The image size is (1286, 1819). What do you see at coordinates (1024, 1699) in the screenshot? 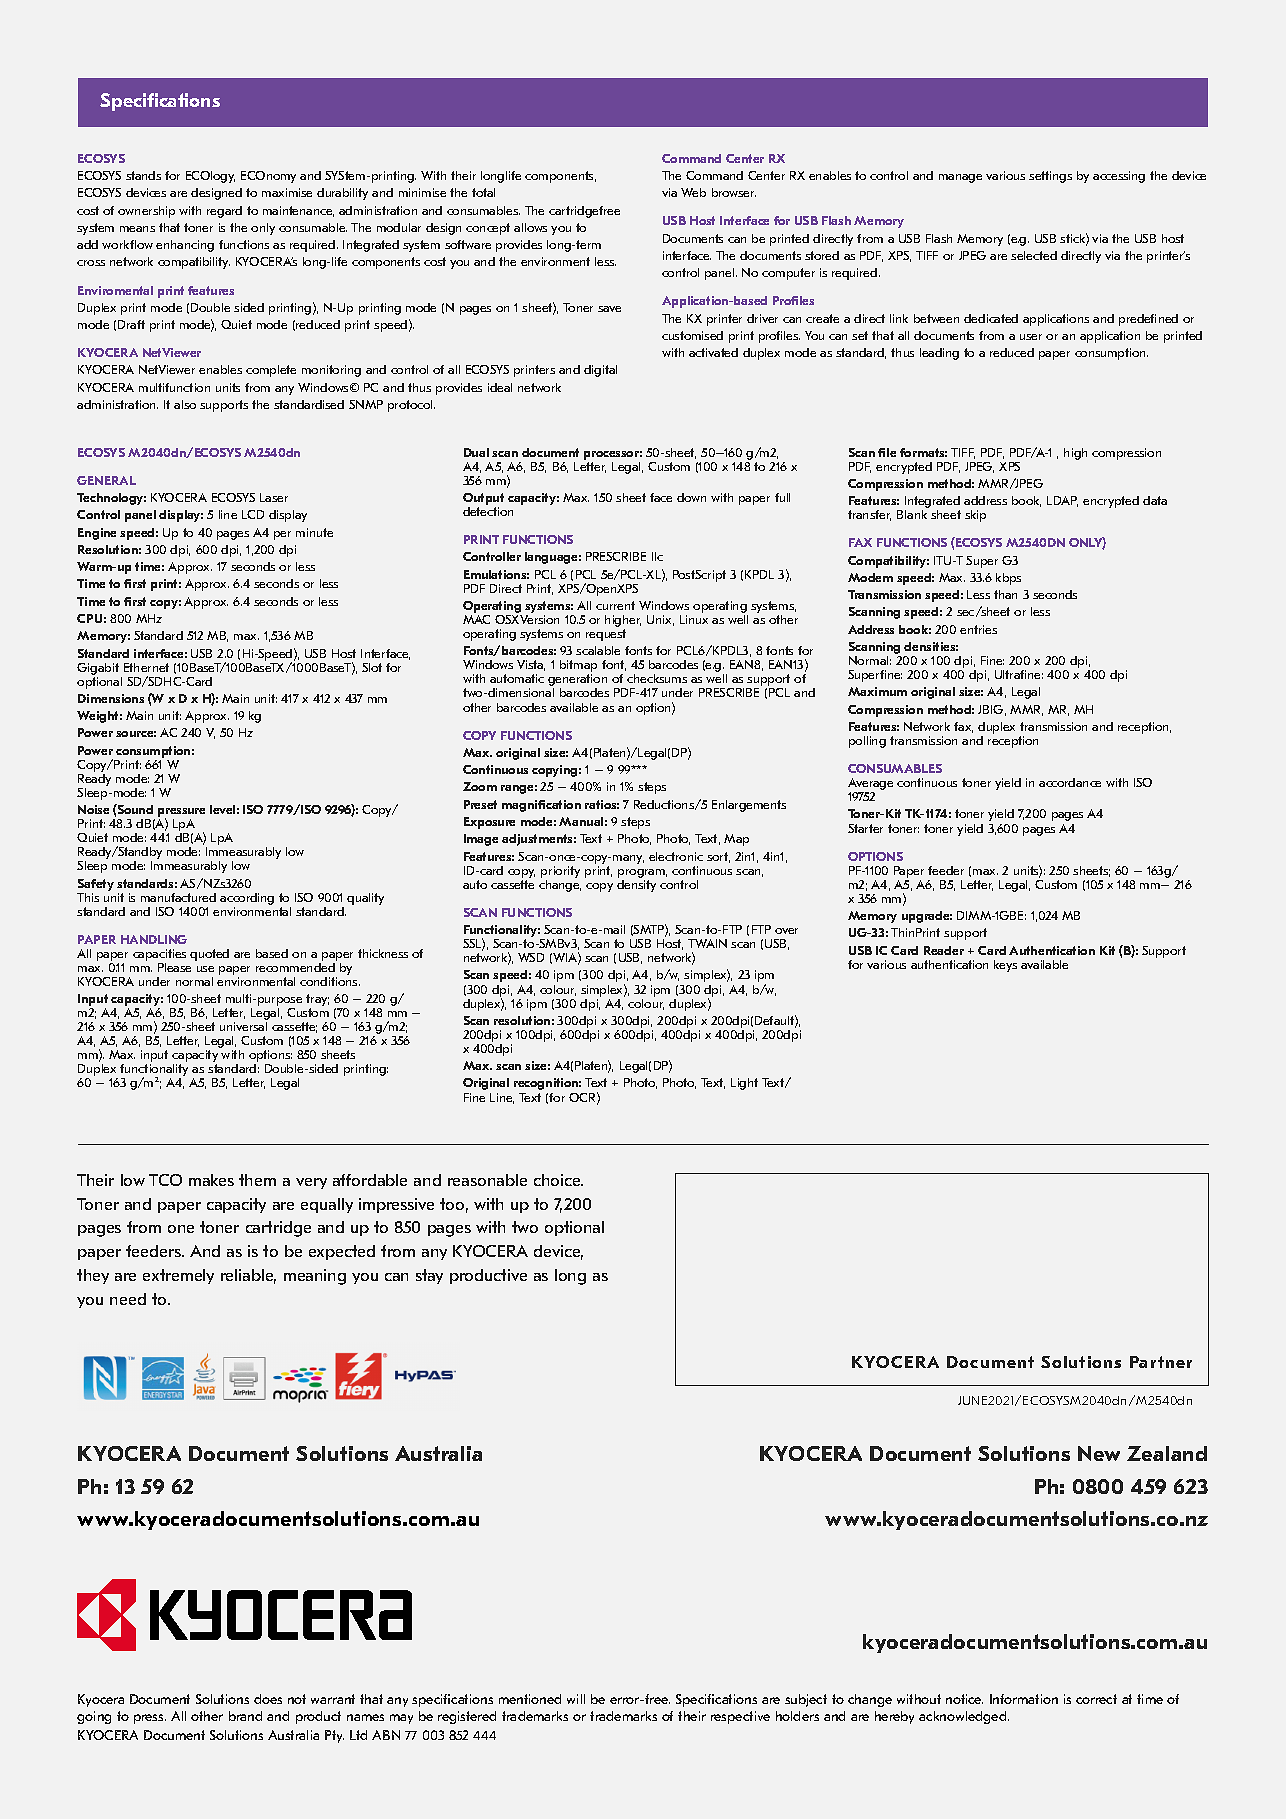
I see `Information` at bounding box center [1024, 1699].
